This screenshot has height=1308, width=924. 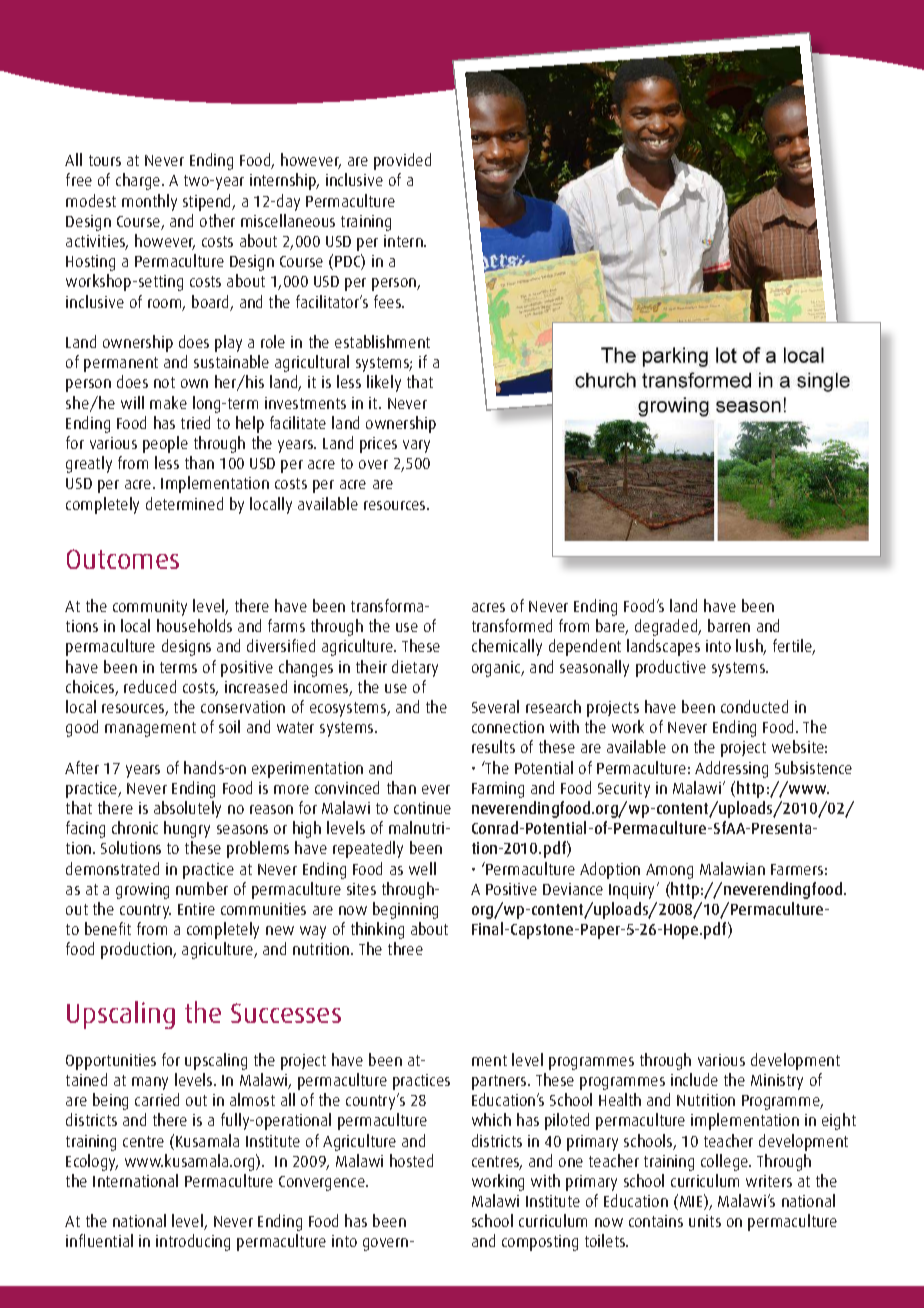 I want to click on barren, so click(x=729, y=625).
